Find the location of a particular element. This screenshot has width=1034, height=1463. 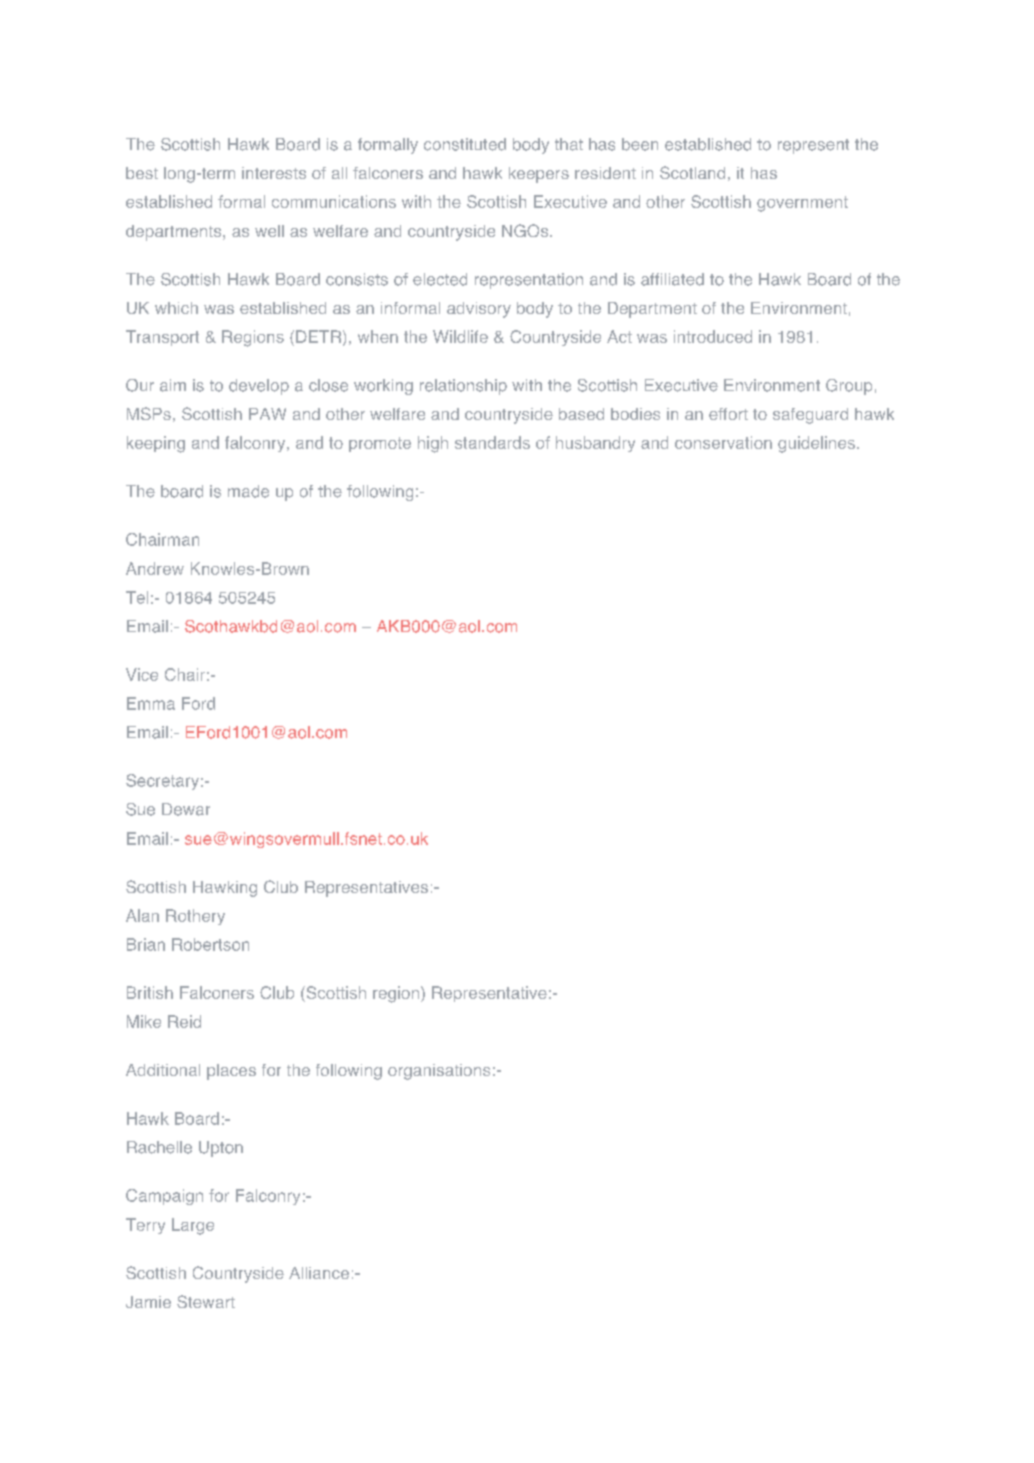

places is located at coordinates (231, 1072).
